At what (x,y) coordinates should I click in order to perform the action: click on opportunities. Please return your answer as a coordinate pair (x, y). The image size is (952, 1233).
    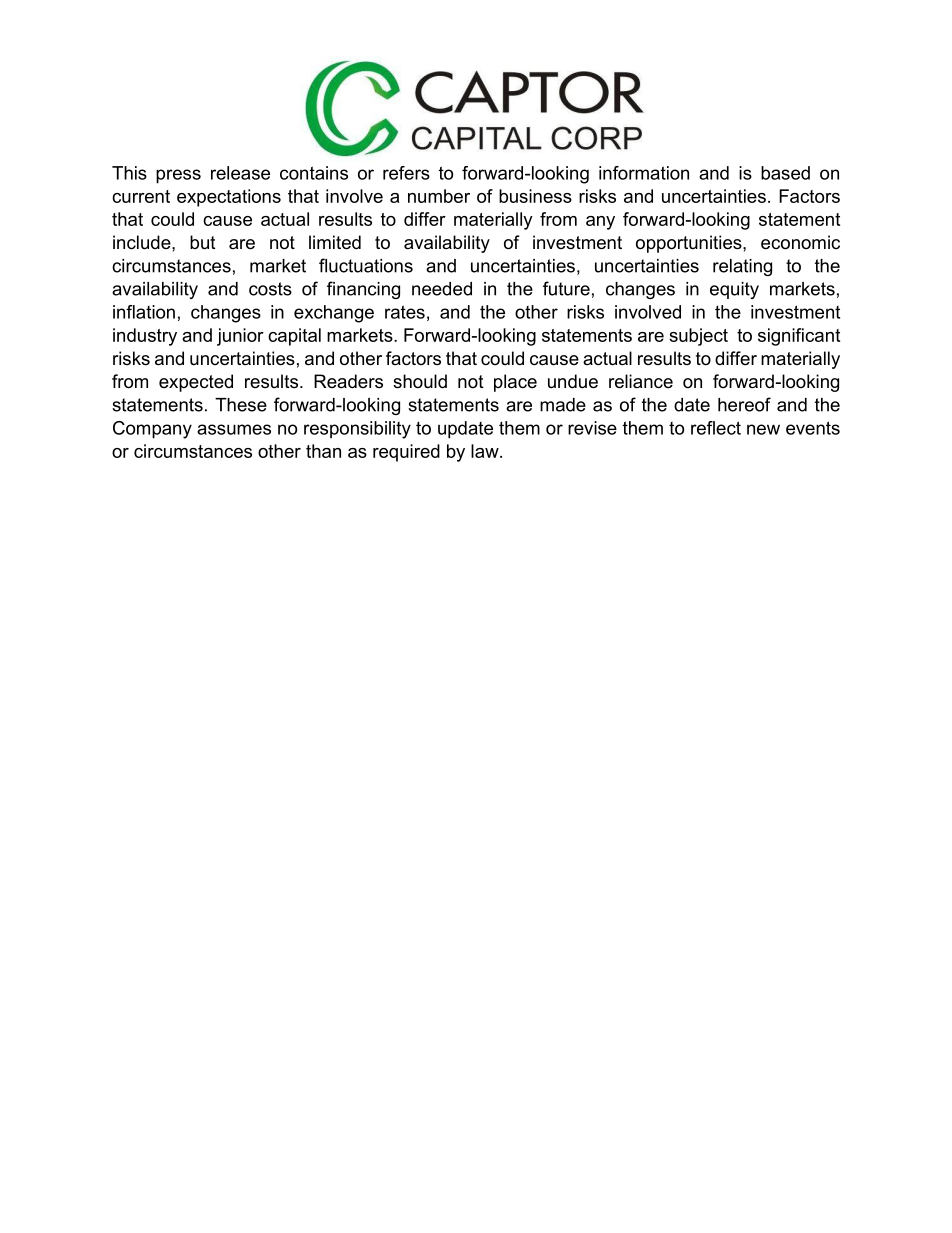
    Looking at the image, I should click on (690, 244).
